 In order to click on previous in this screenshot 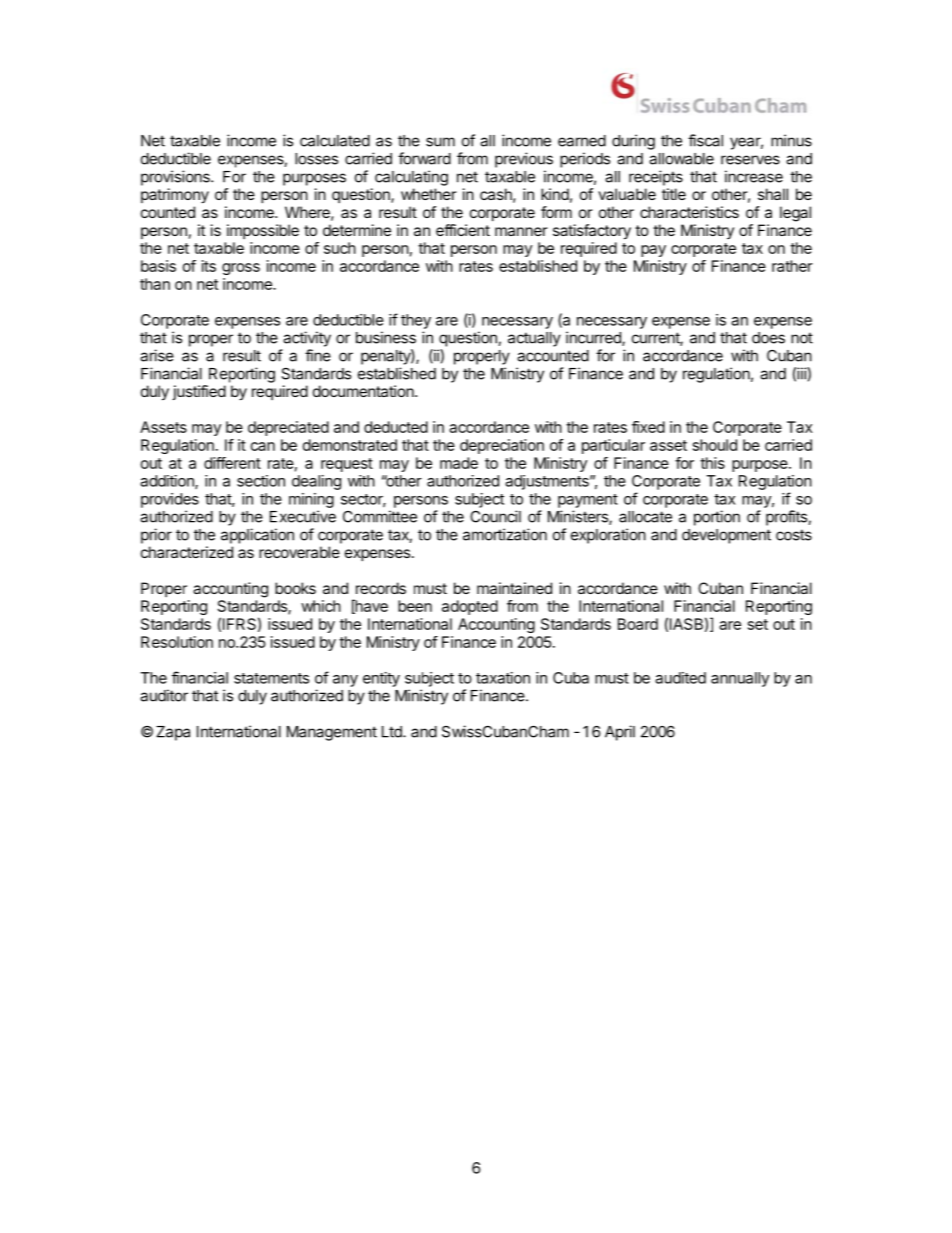, I will do `click(524, 160)`.
